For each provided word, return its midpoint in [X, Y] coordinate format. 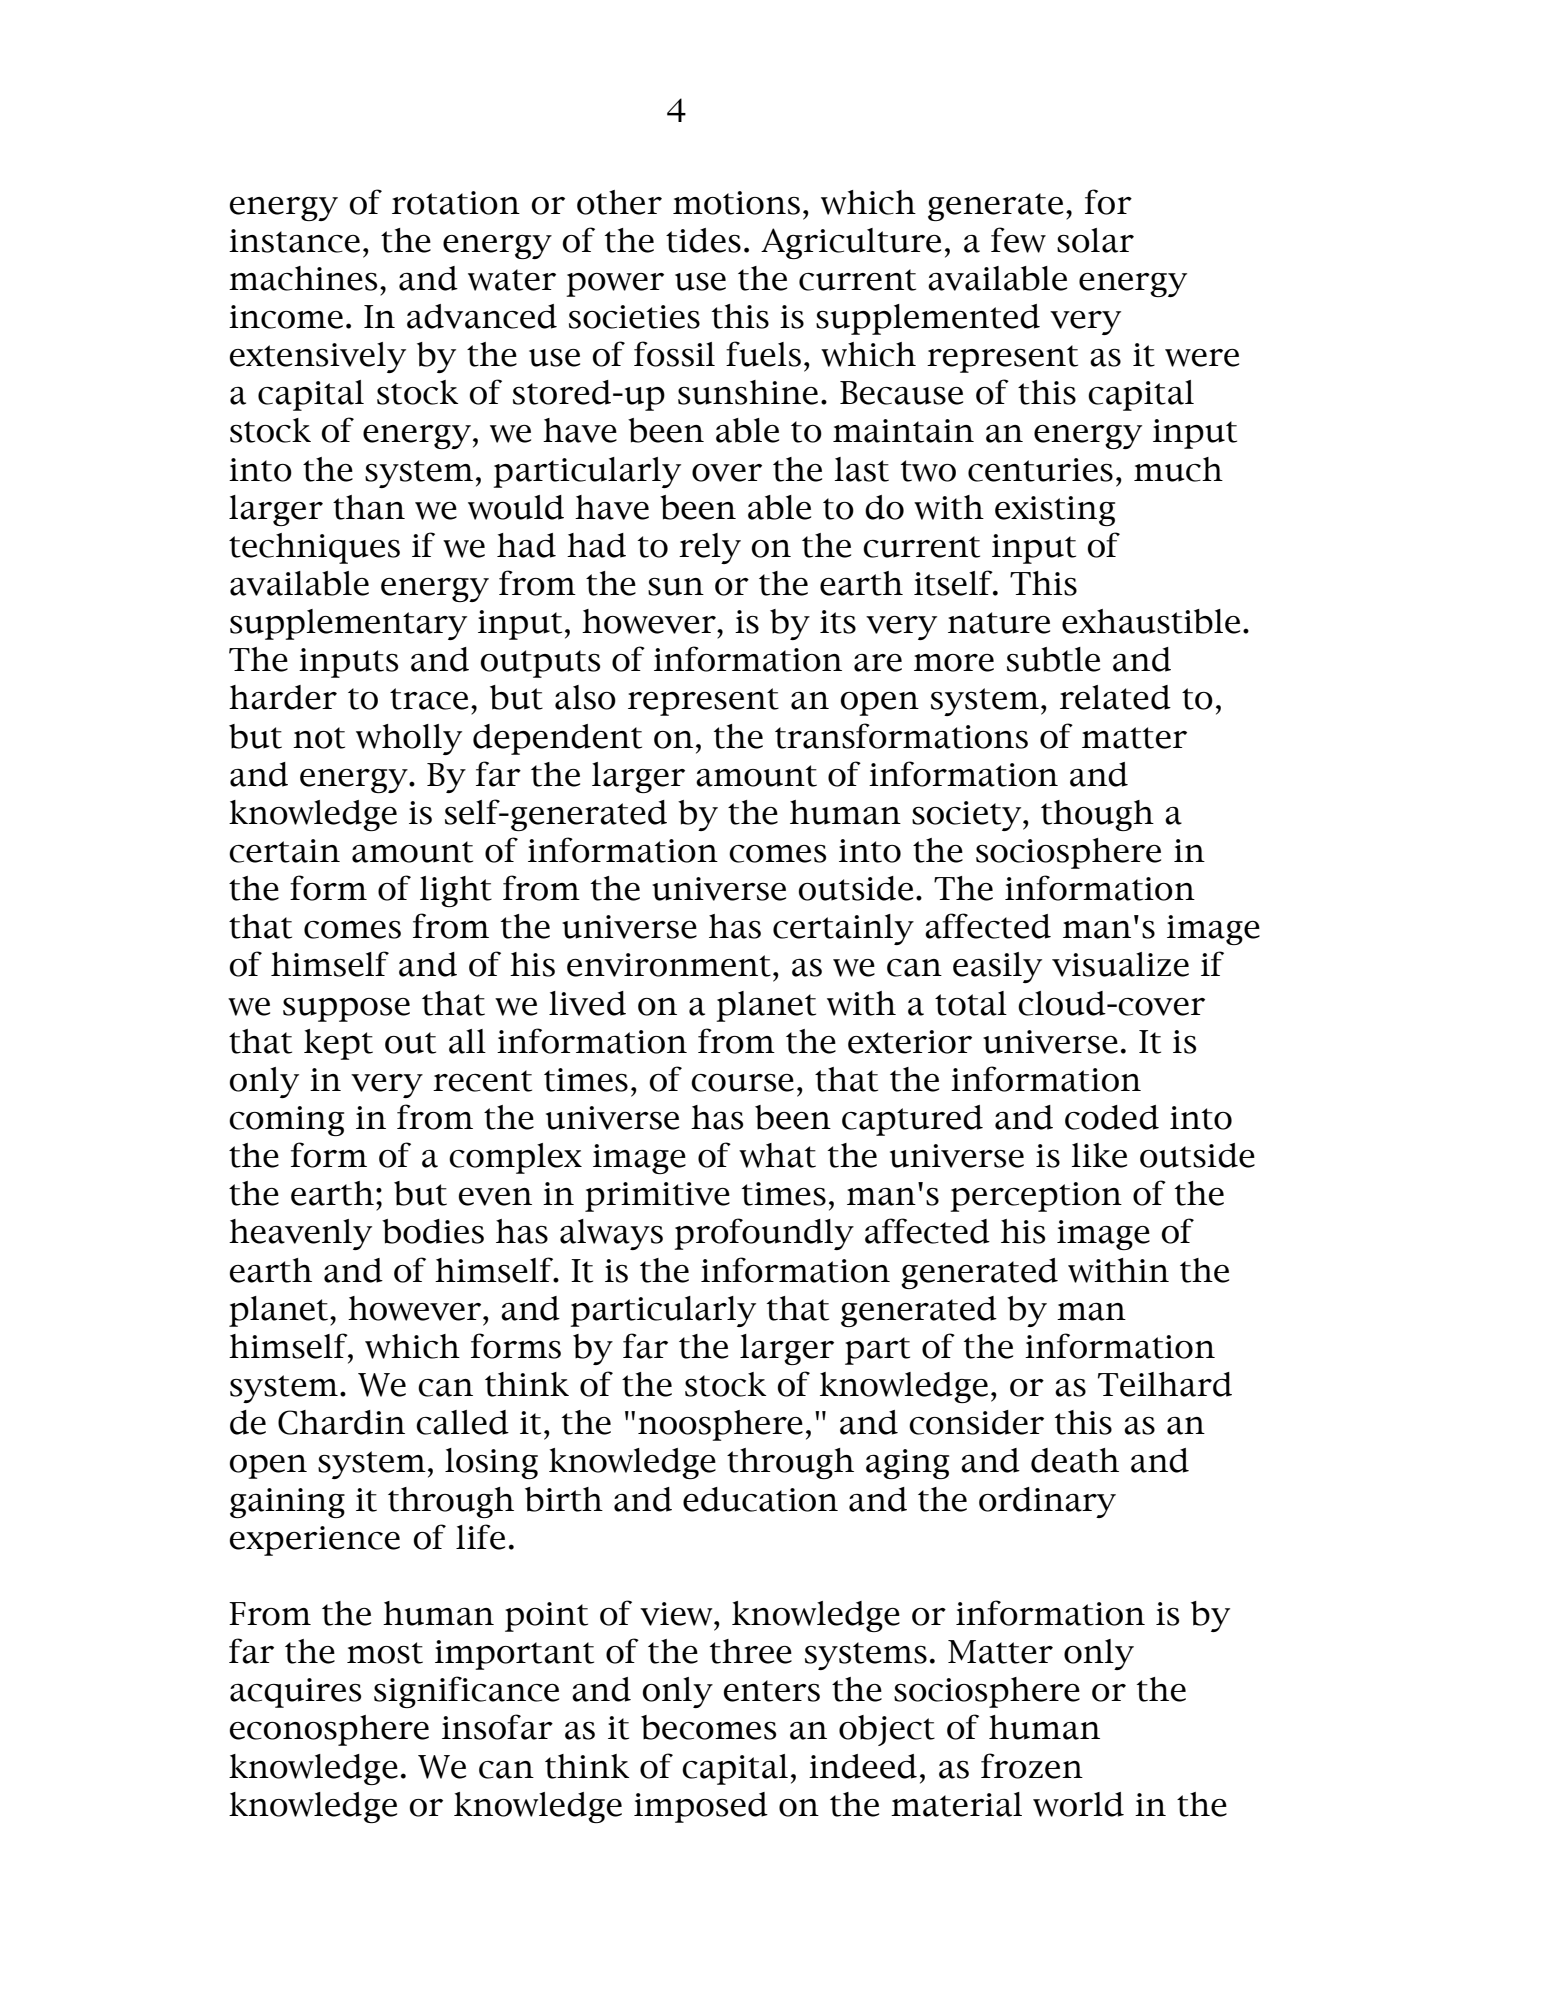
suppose [346, 1010]
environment [669, 965]
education [760, 1499]
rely [710, 548]
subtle [1053, 659]
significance [466, 1692]
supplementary [348, 624]
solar [1095, 240]
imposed [701, 1807]
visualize [1120, 964]
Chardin [341, 1422]
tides [703, 240]
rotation [456, 203]
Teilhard [1165, 1384]
